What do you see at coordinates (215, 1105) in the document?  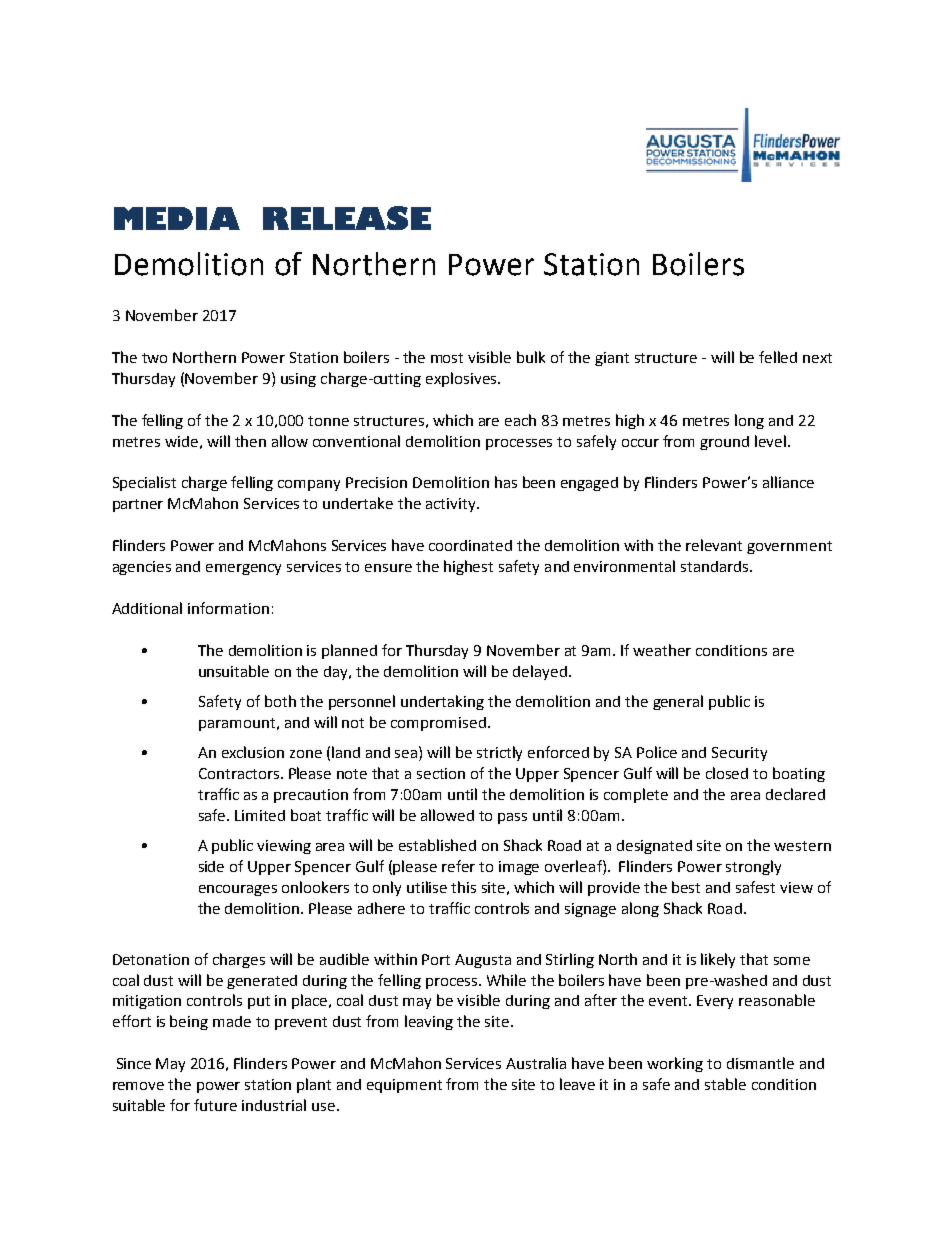 I see `future` at bounding box center [215, 1105].
